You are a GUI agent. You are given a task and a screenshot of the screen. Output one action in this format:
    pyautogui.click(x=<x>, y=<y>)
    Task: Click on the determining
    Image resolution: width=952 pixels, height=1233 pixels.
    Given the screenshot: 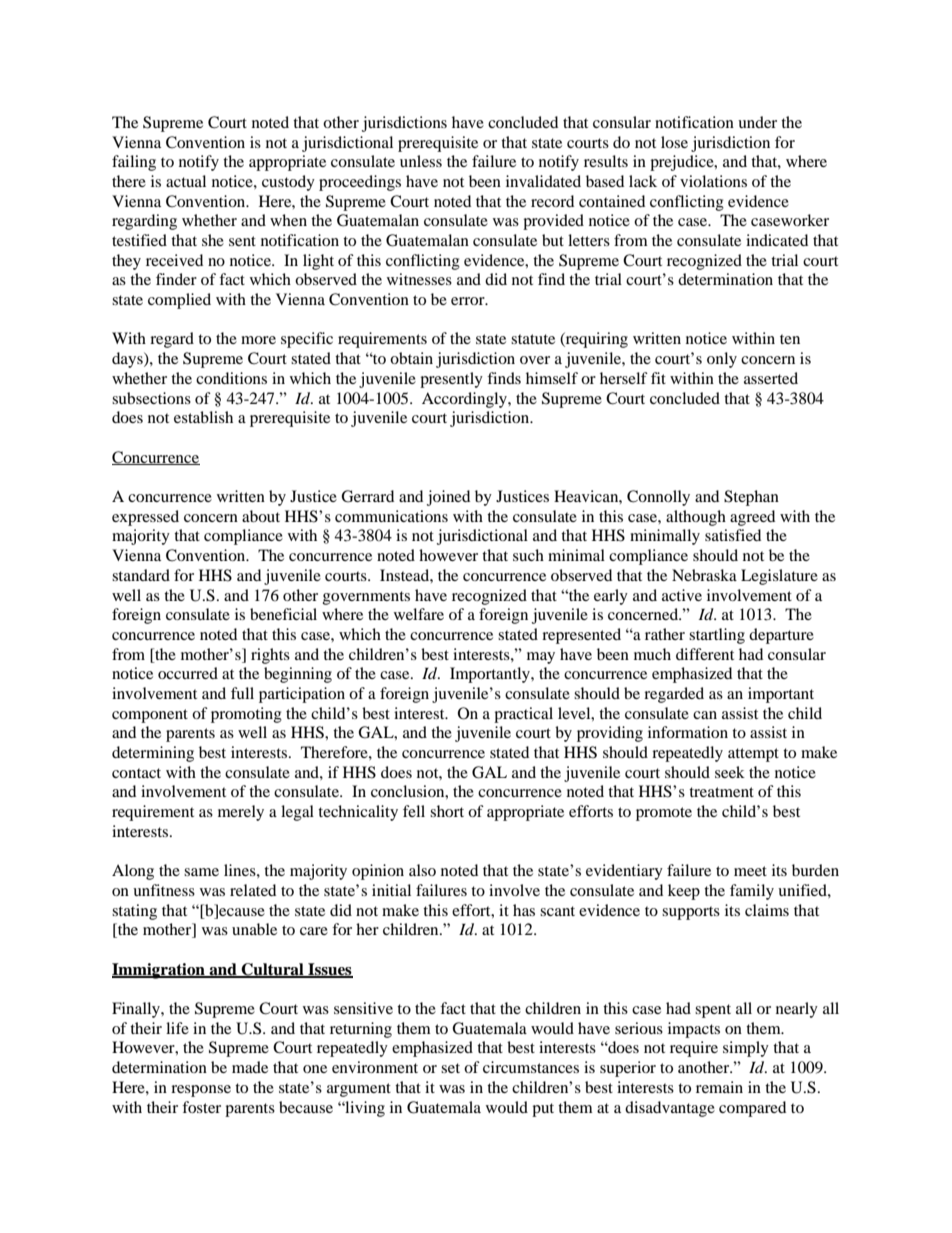 What is the action you would take?
    pyautogui.click(x=153, y=754)
